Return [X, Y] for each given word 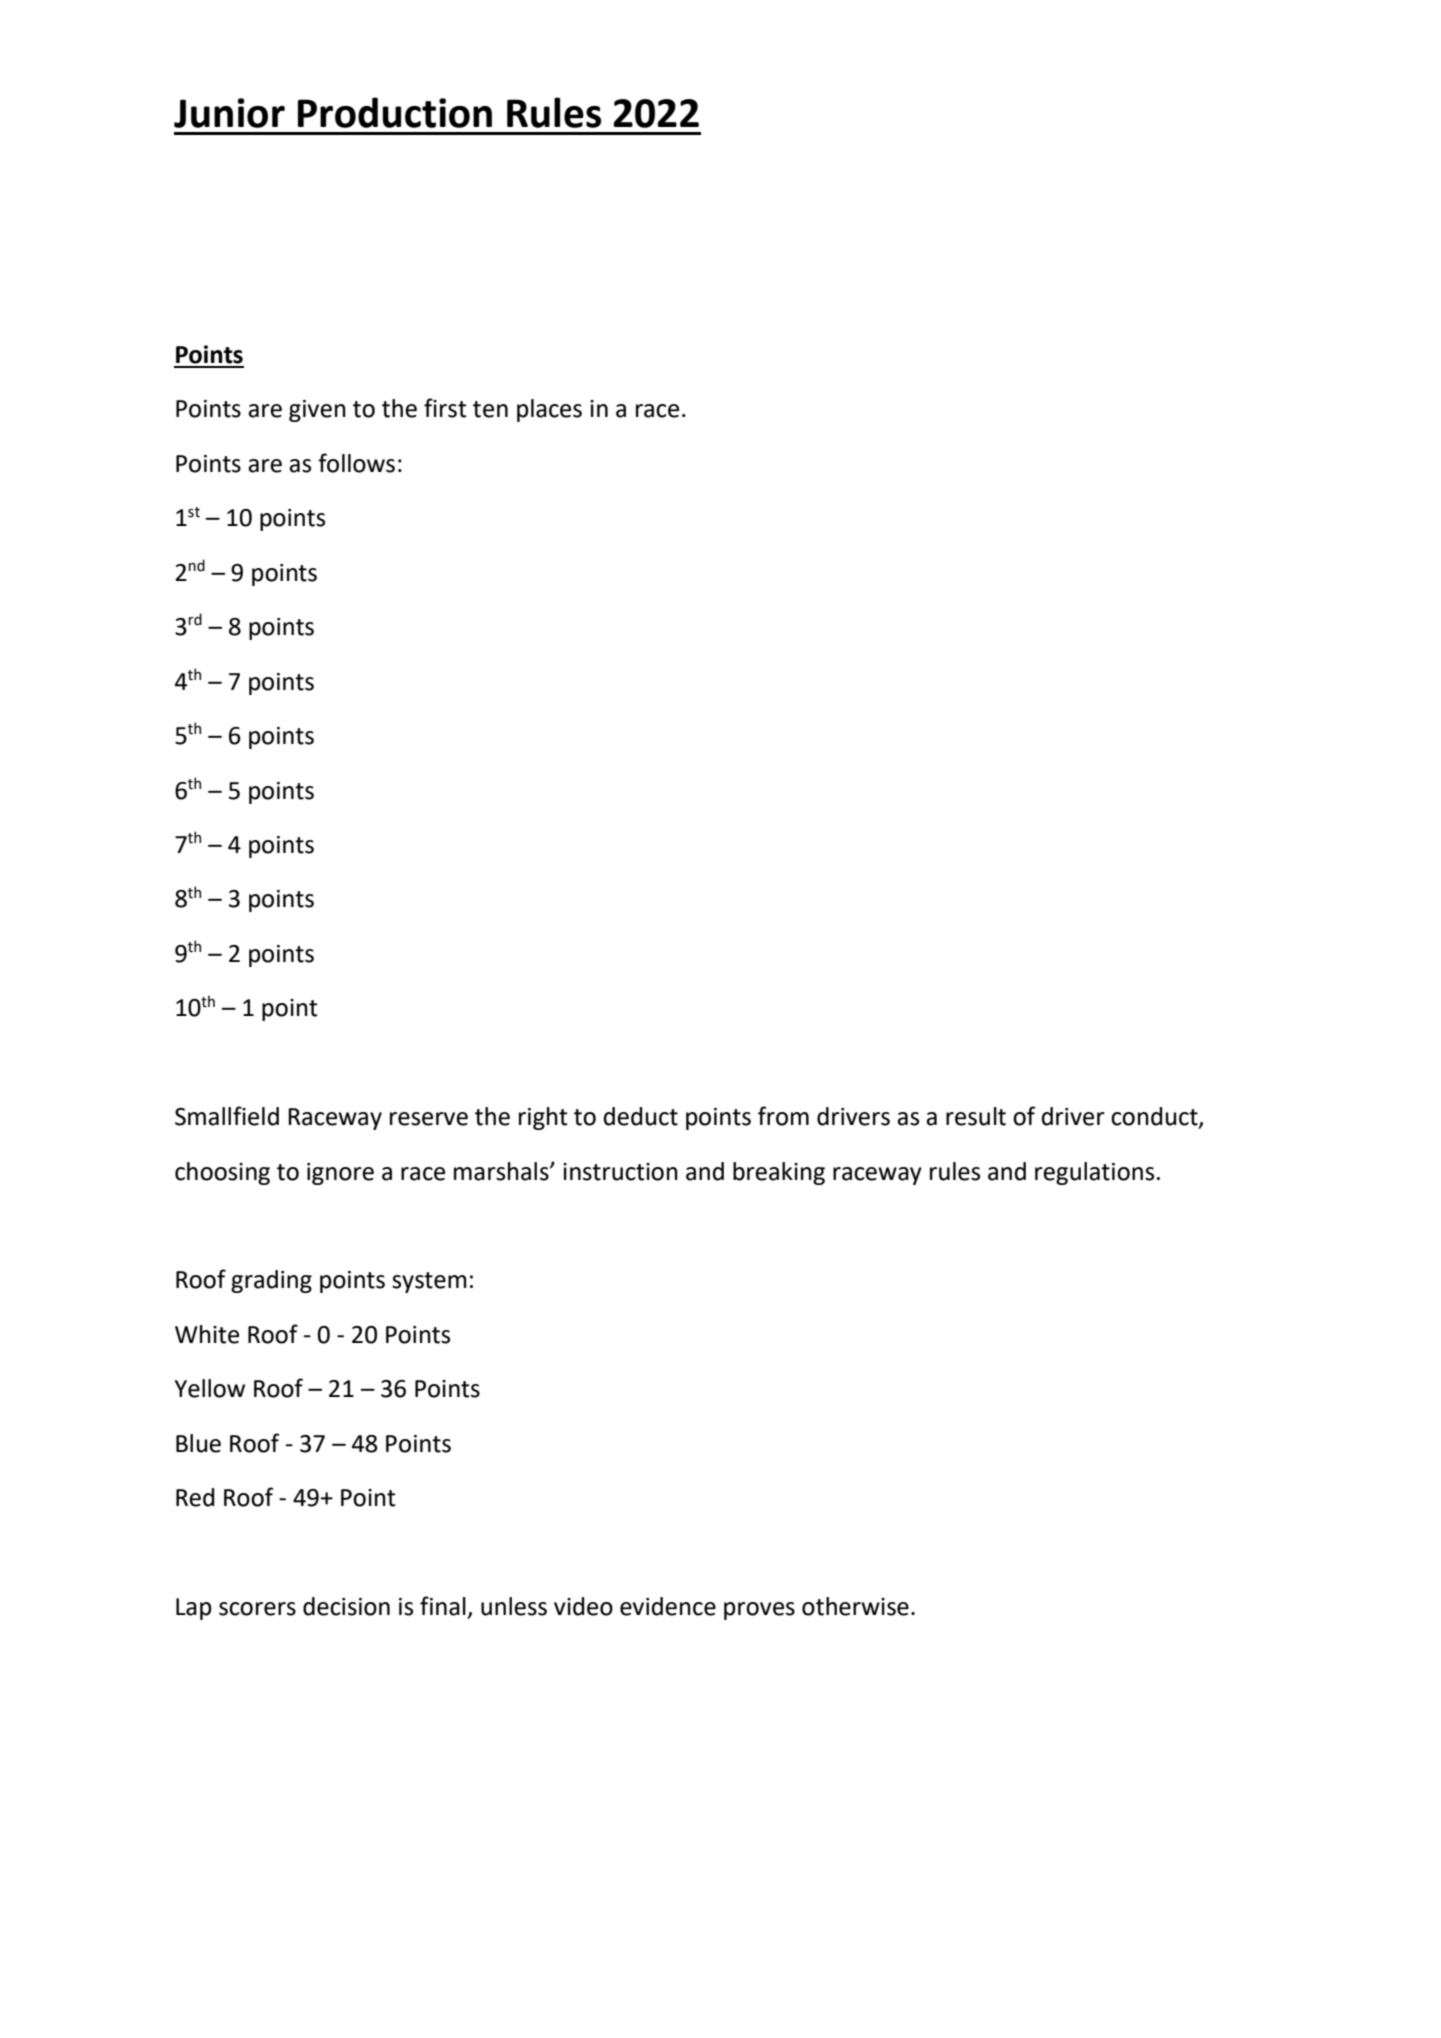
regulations [1094, 1173]
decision [346, 1606]
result [976, 1116]
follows [356, 463]
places [549, 410]
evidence [668, 1606]
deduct [641, 1116]
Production [395, 112]
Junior [229, 113]
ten [490, 409]
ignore [340, 1174]
